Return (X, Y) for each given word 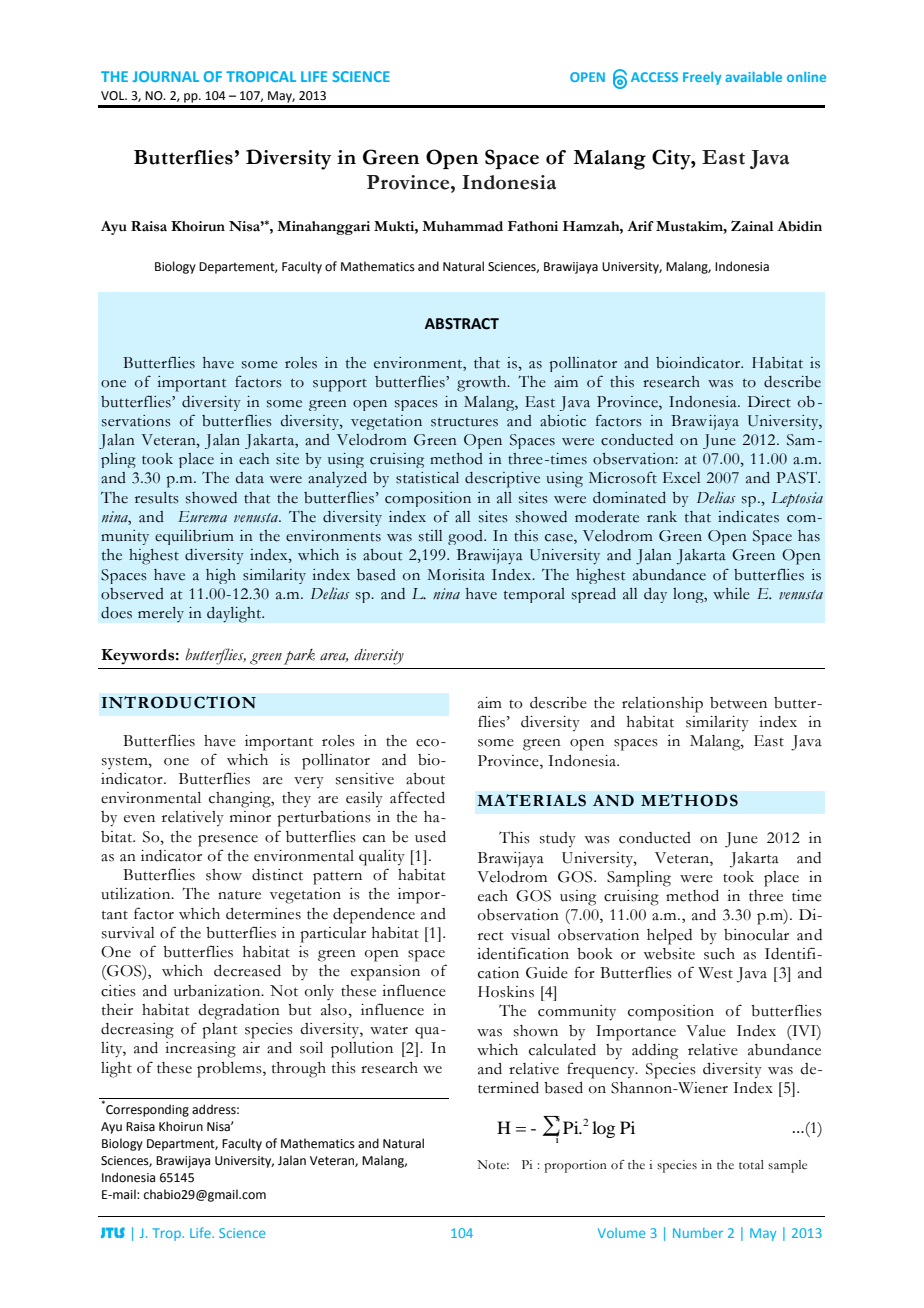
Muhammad (462, 226)
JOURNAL (166, 76)
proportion (575, 1166)
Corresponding (146, 1109)
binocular (756, 935)
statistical (427, 478)
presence (228, 841)
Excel (681, 478)
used (430, 837)
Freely (702, 78)
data (250, 478)
